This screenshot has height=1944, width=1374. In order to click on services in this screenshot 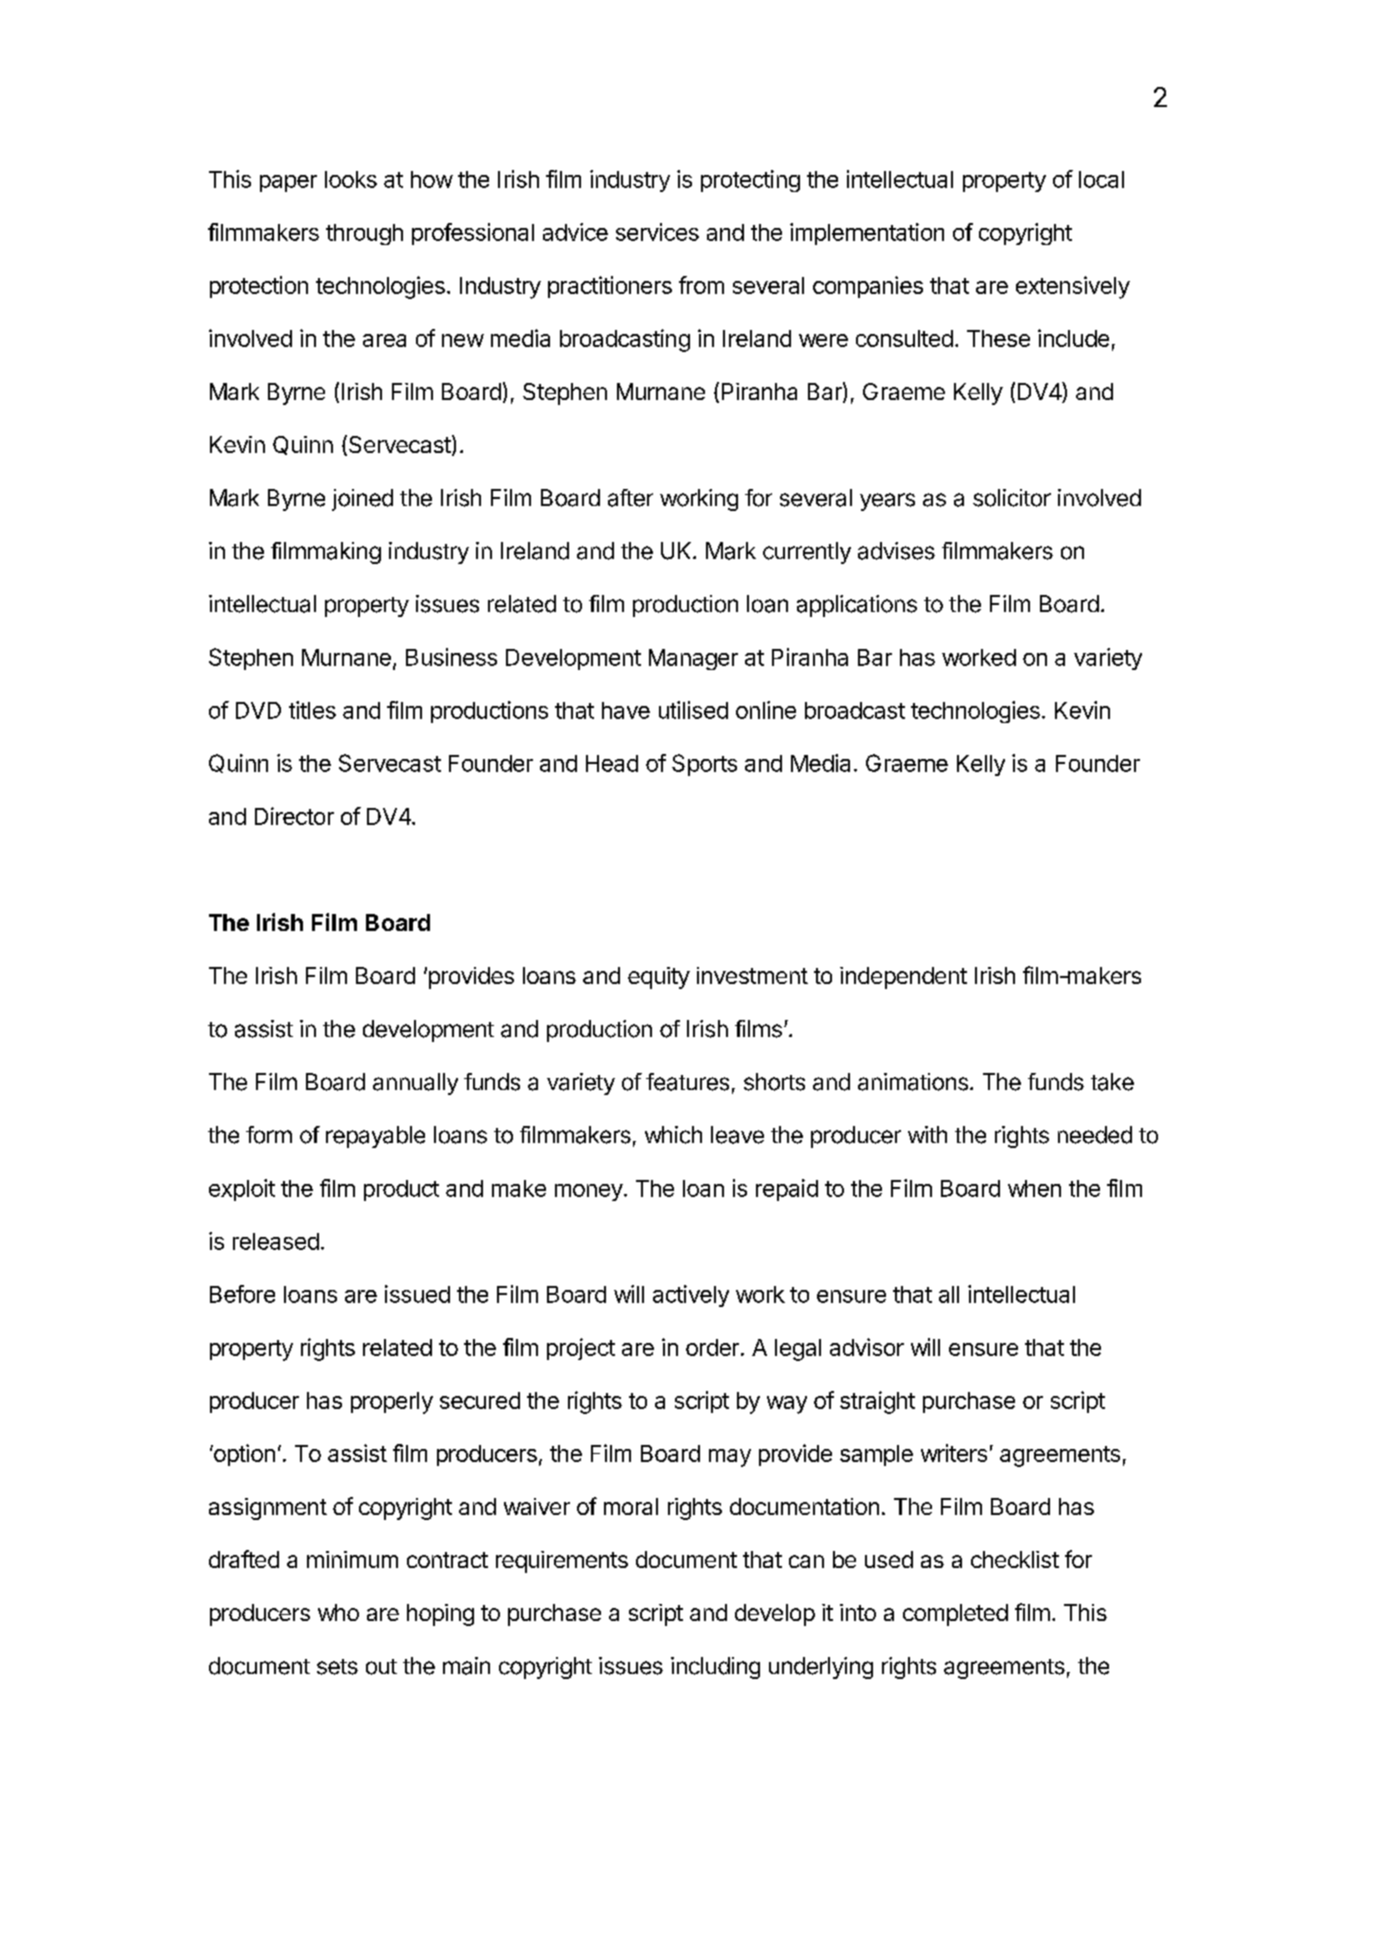, I will do `click(657, 232)`.
